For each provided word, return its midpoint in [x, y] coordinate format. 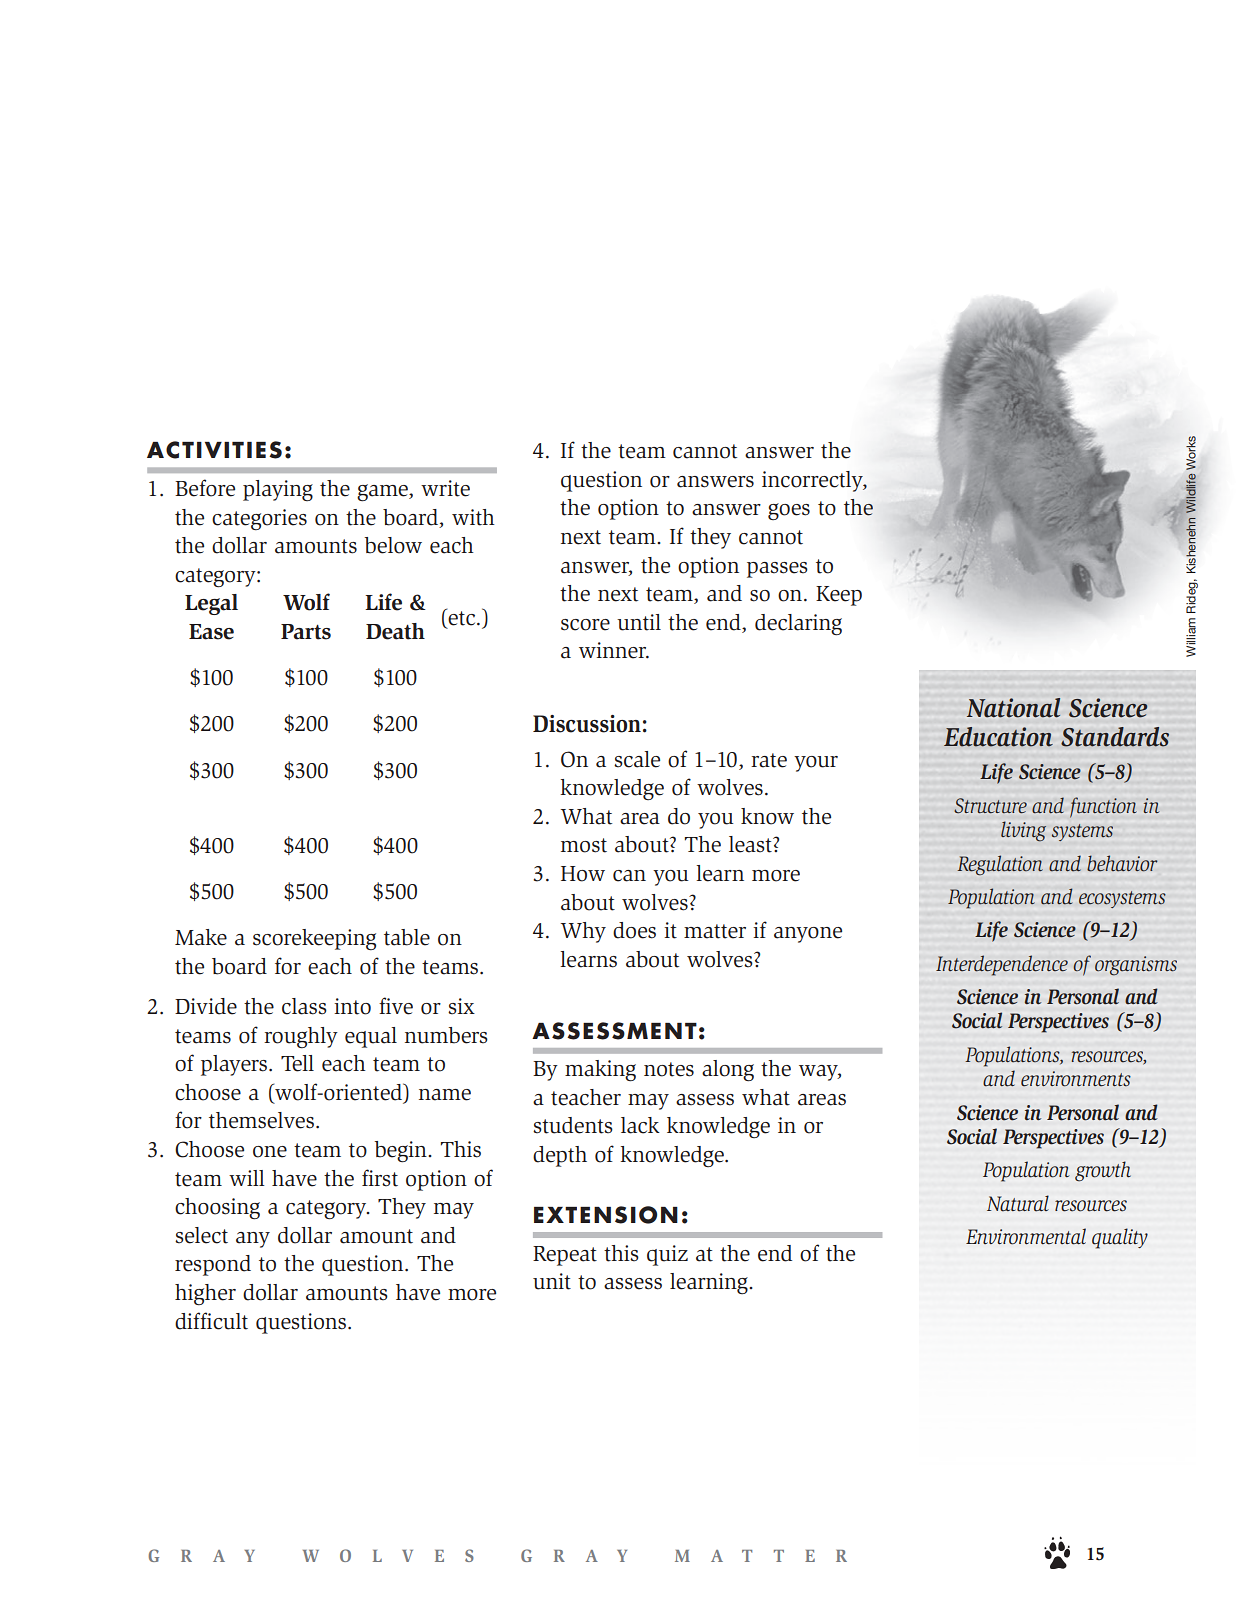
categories [259, 520]
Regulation [1000, 865]
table [407, 937]
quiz [667, 1255]
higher [205, 1295]
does [634, 930]
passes [777, 570]
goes [789, 511]
